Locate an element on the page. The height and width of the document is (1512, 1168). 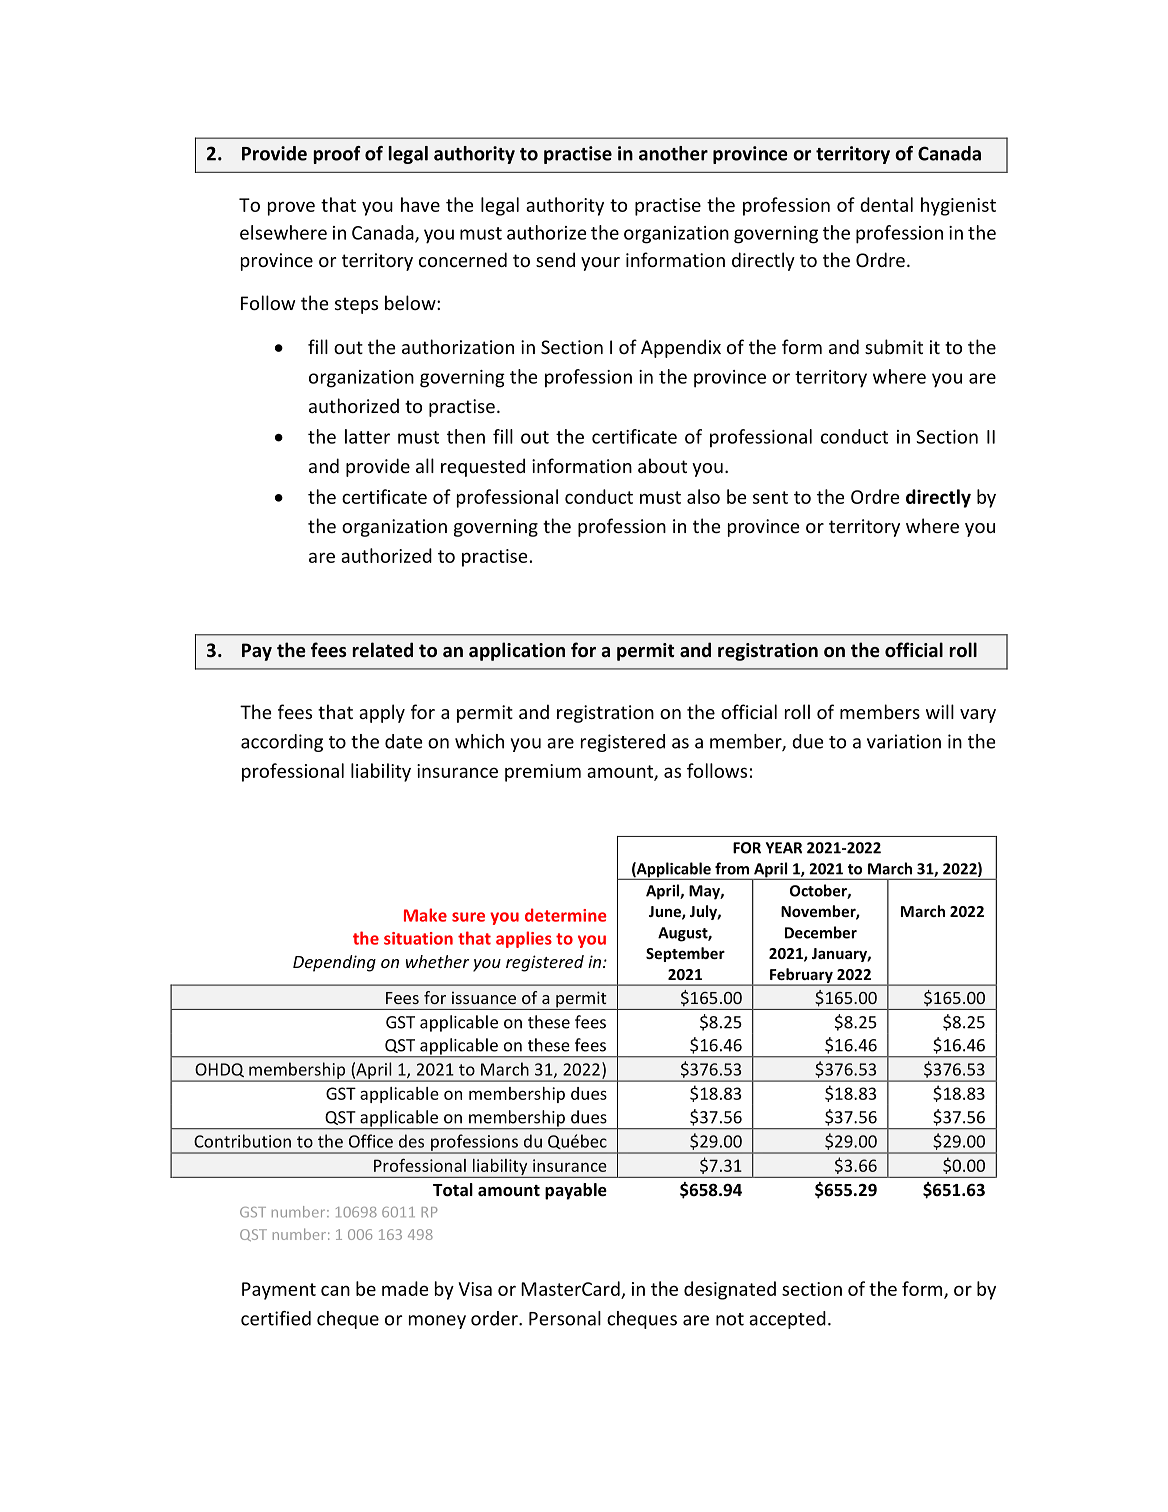
accepted is located at coordinates (787, 1320).
